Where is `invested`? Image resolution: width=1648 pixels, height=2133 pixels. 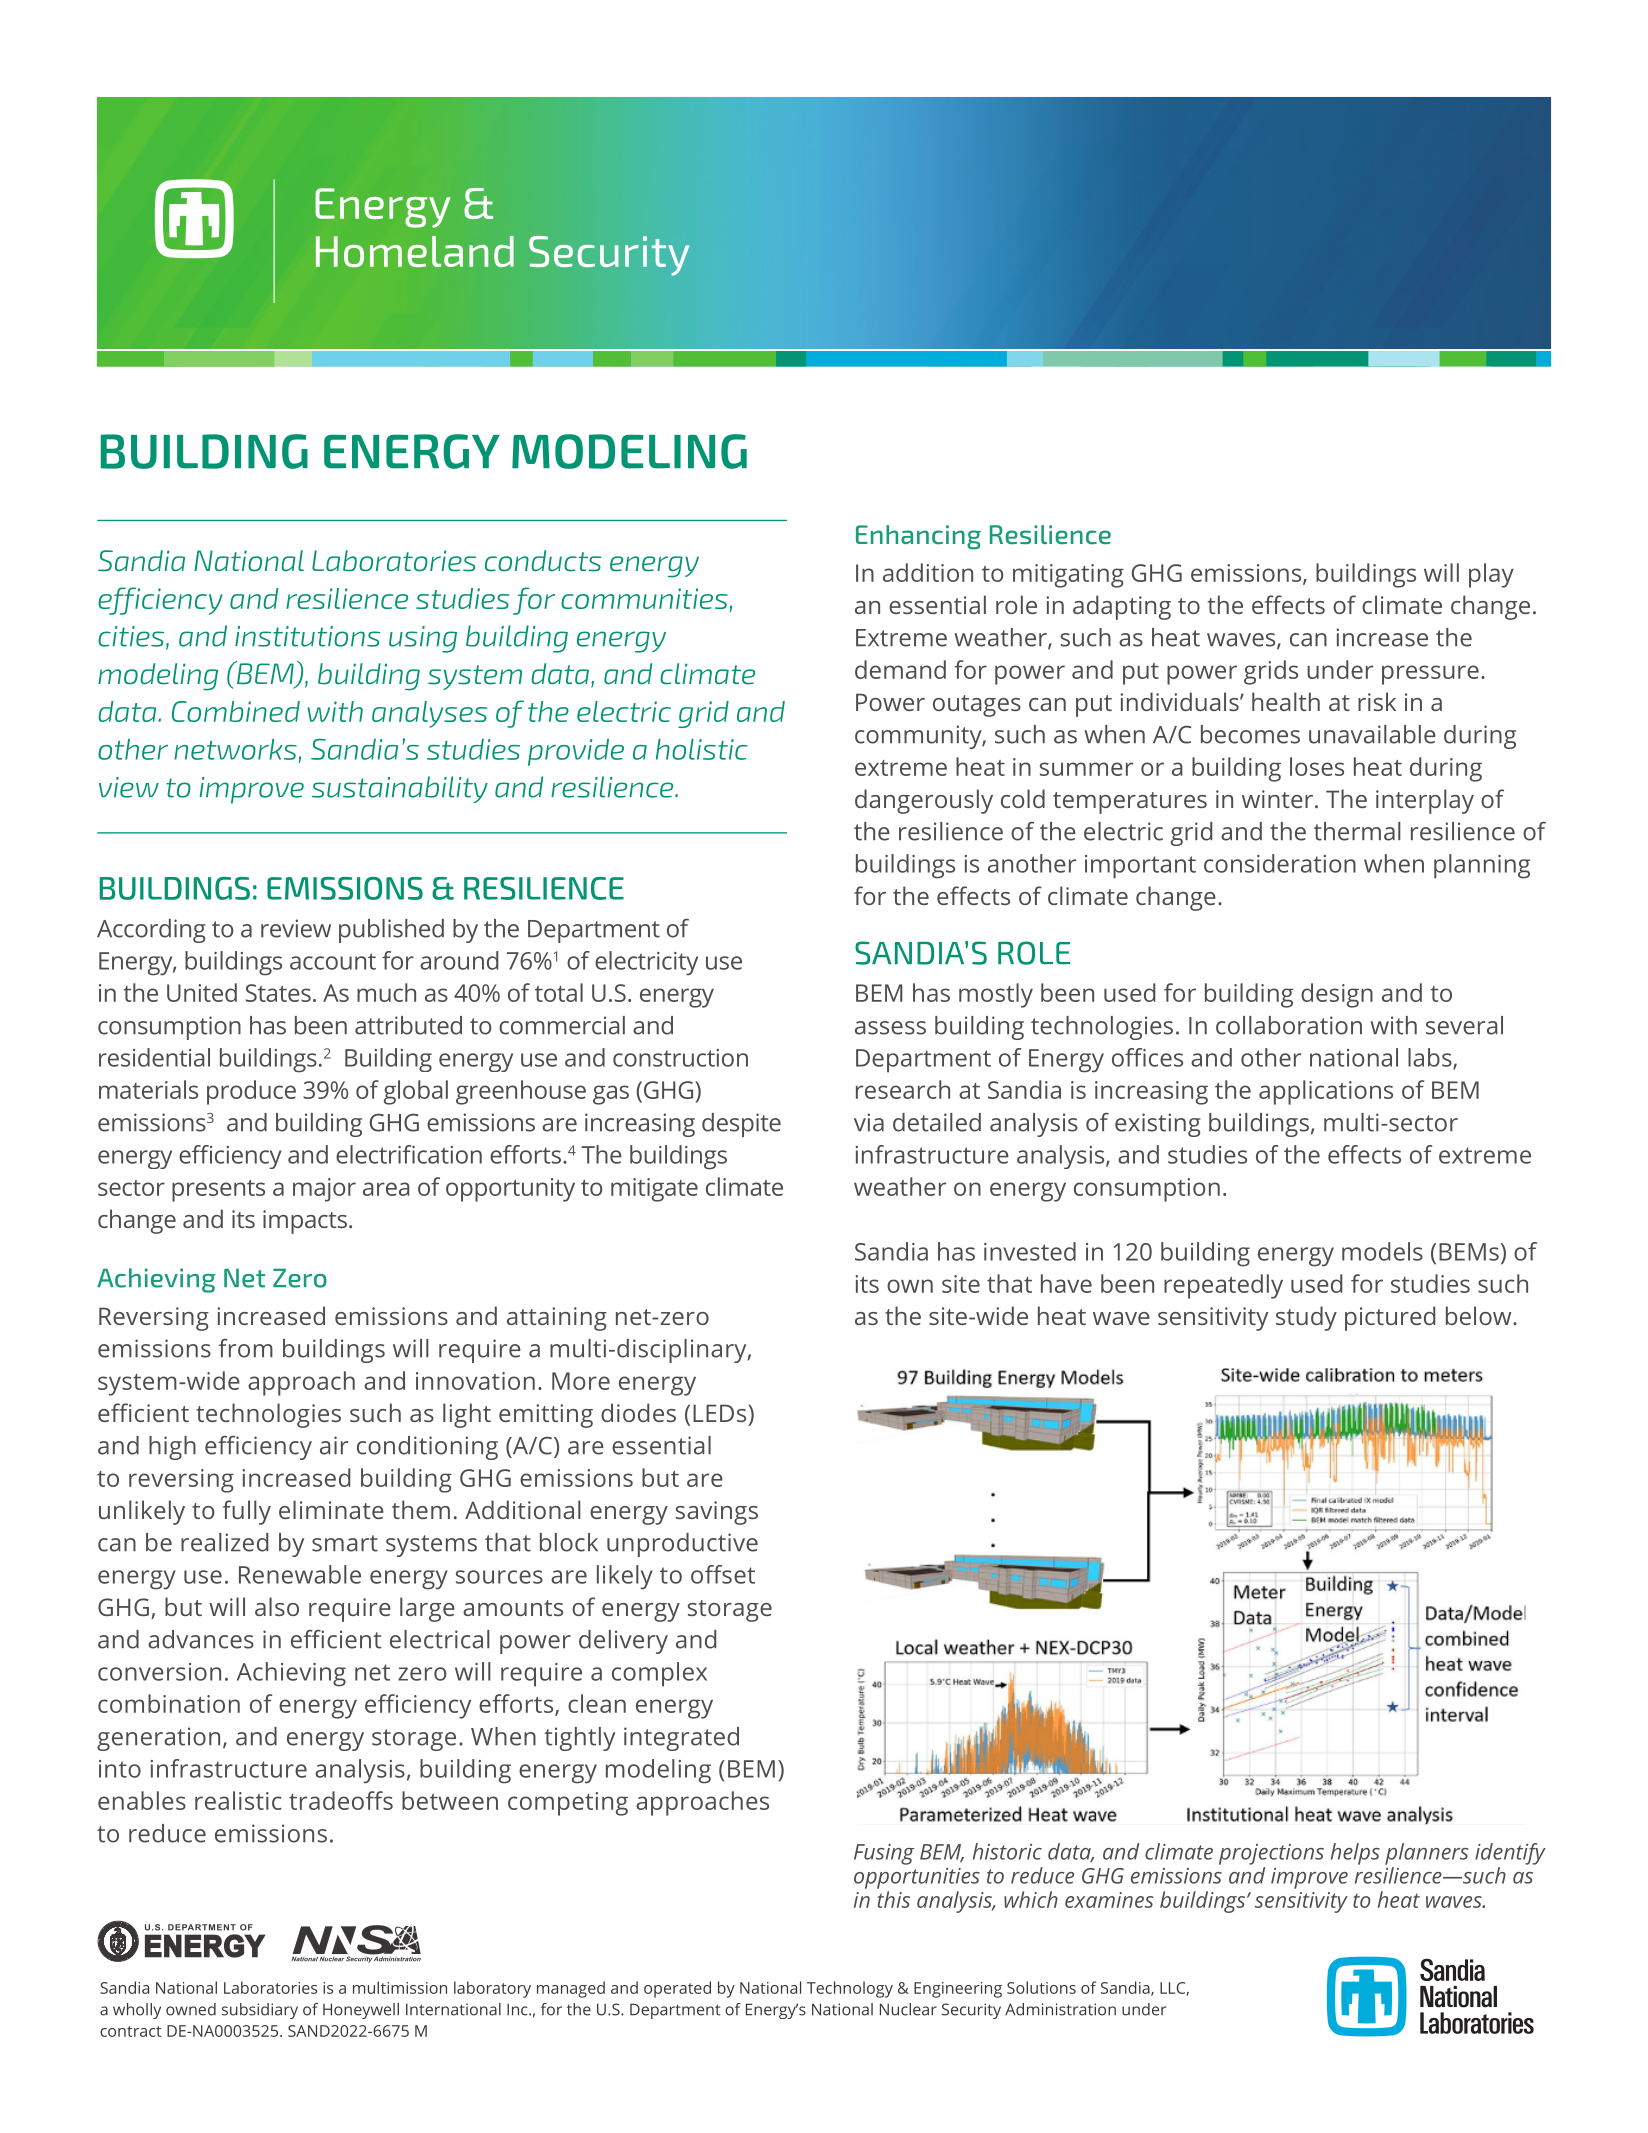 invested is located at coordinates (1030, 1251).
